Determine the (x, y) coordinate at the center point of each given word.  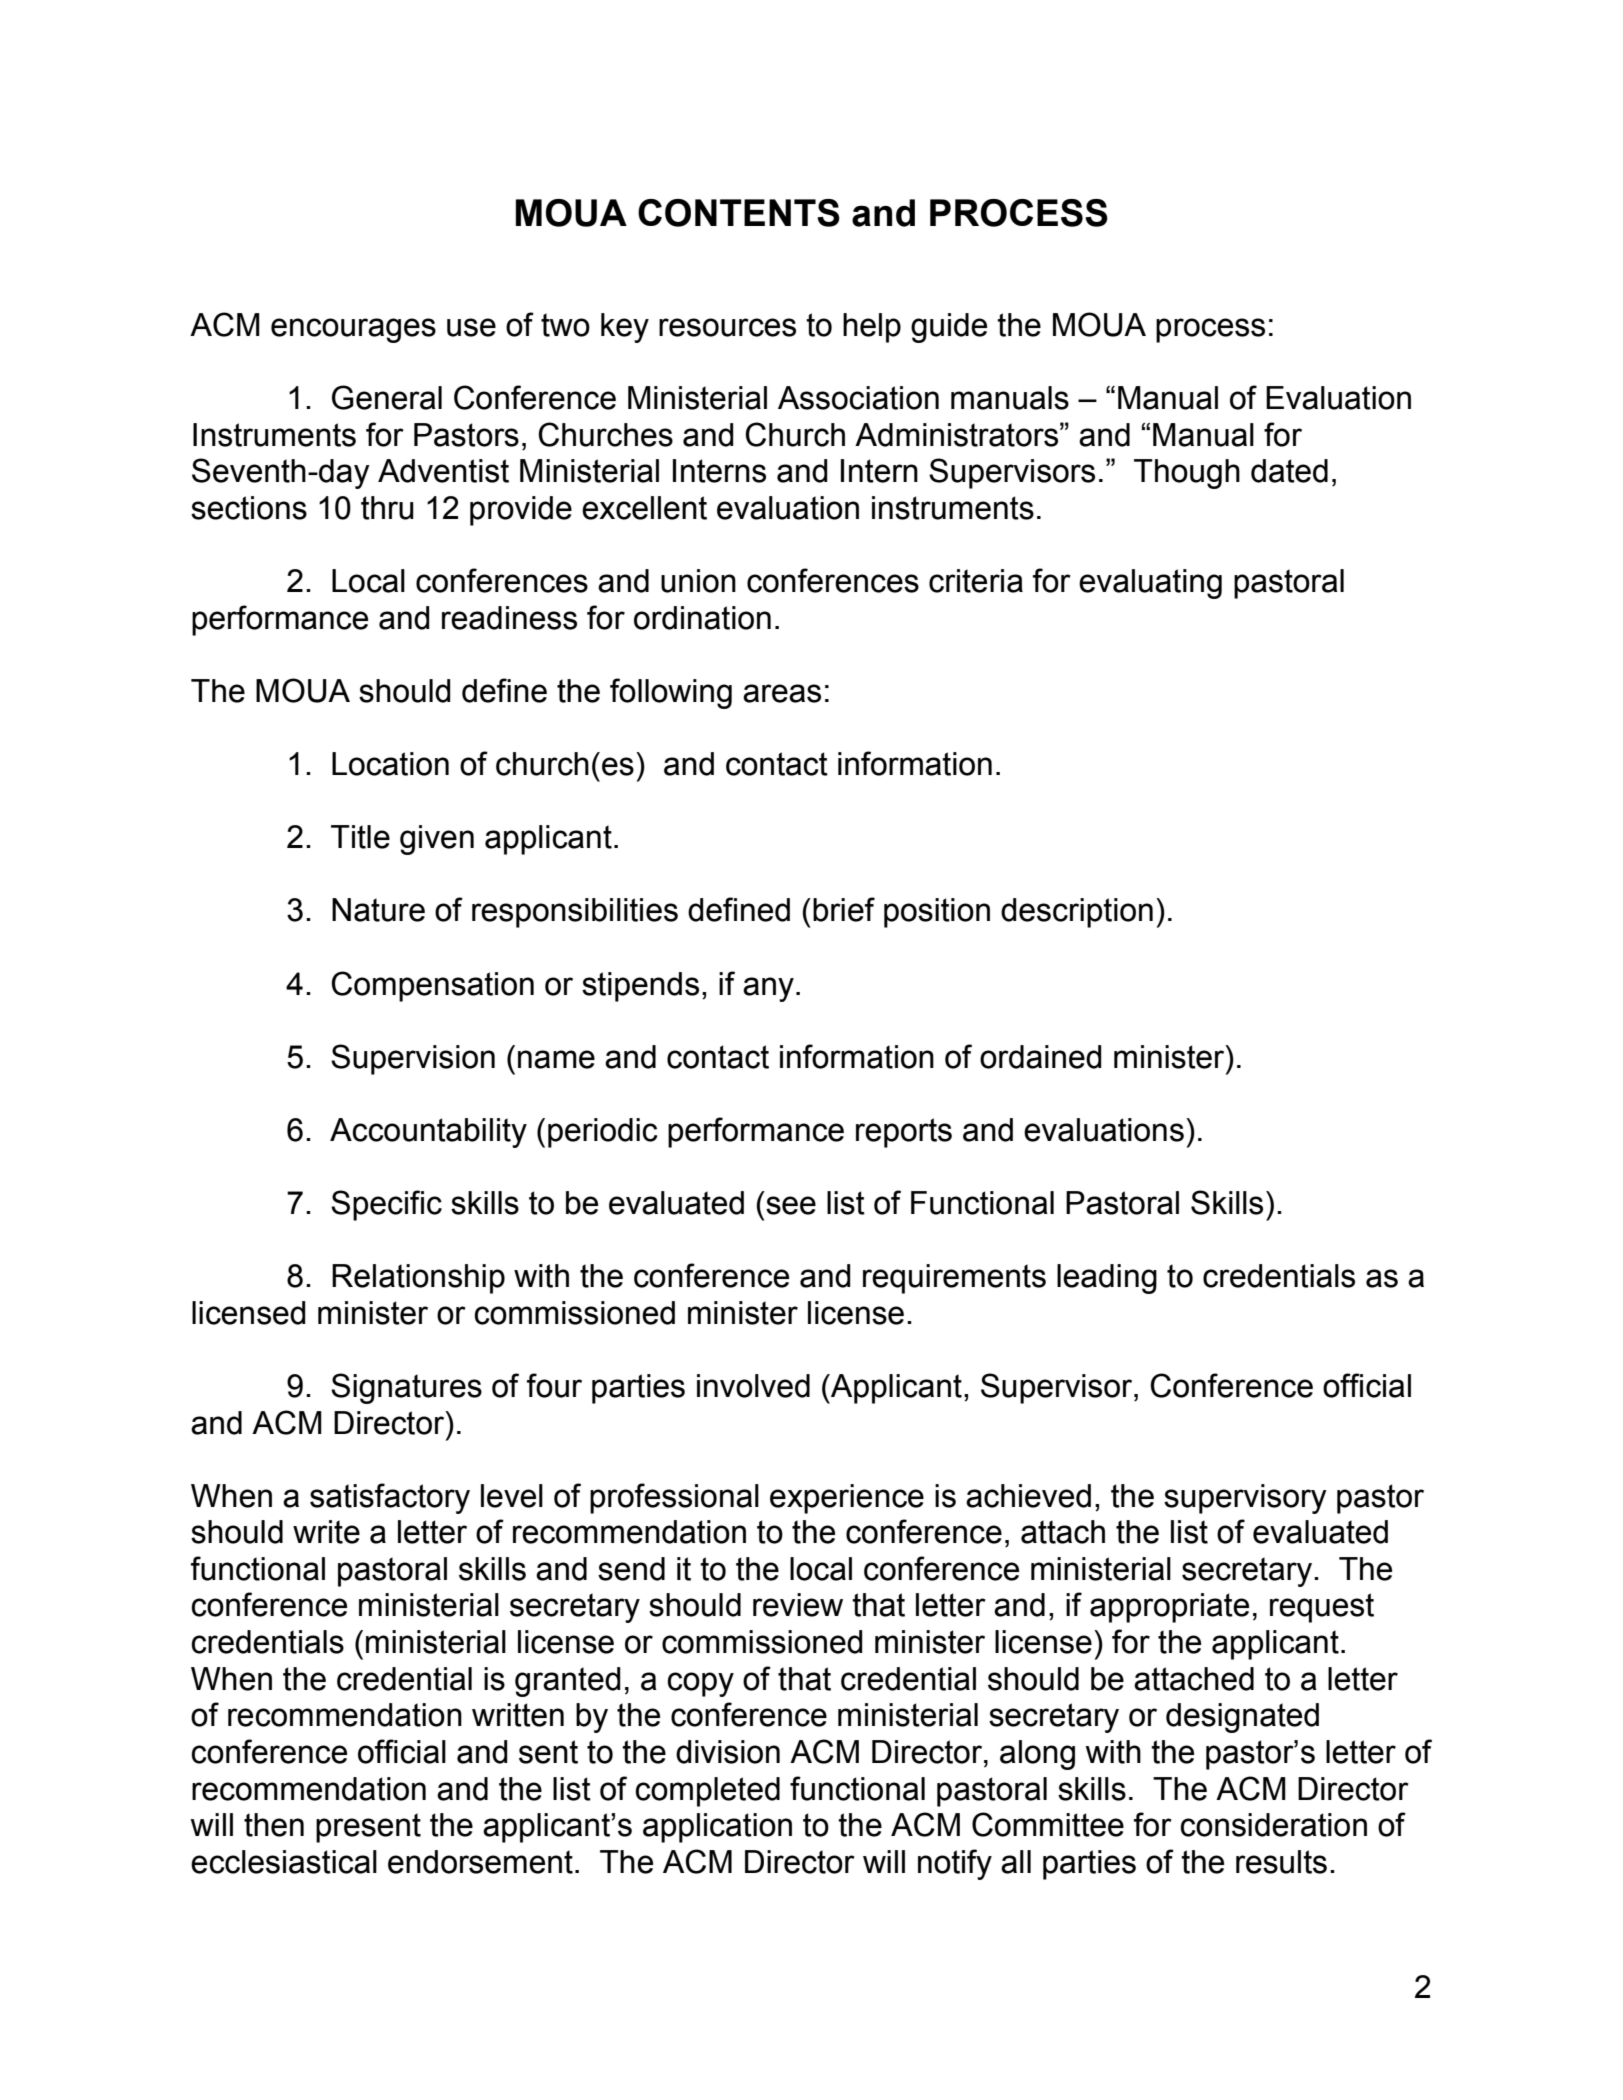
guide (949, 328)
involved (753, 1386)
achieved (1028, 1496)
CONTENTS (739, 213)
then (274, 1825)
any (768, 989)
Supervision (413, 1059)
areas (782, 693)
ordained (1041, 1057)
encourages (353, 330)
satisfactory (390, 1498)
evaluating (1150, 584)
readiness (509, 618)
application (717, 1828)
